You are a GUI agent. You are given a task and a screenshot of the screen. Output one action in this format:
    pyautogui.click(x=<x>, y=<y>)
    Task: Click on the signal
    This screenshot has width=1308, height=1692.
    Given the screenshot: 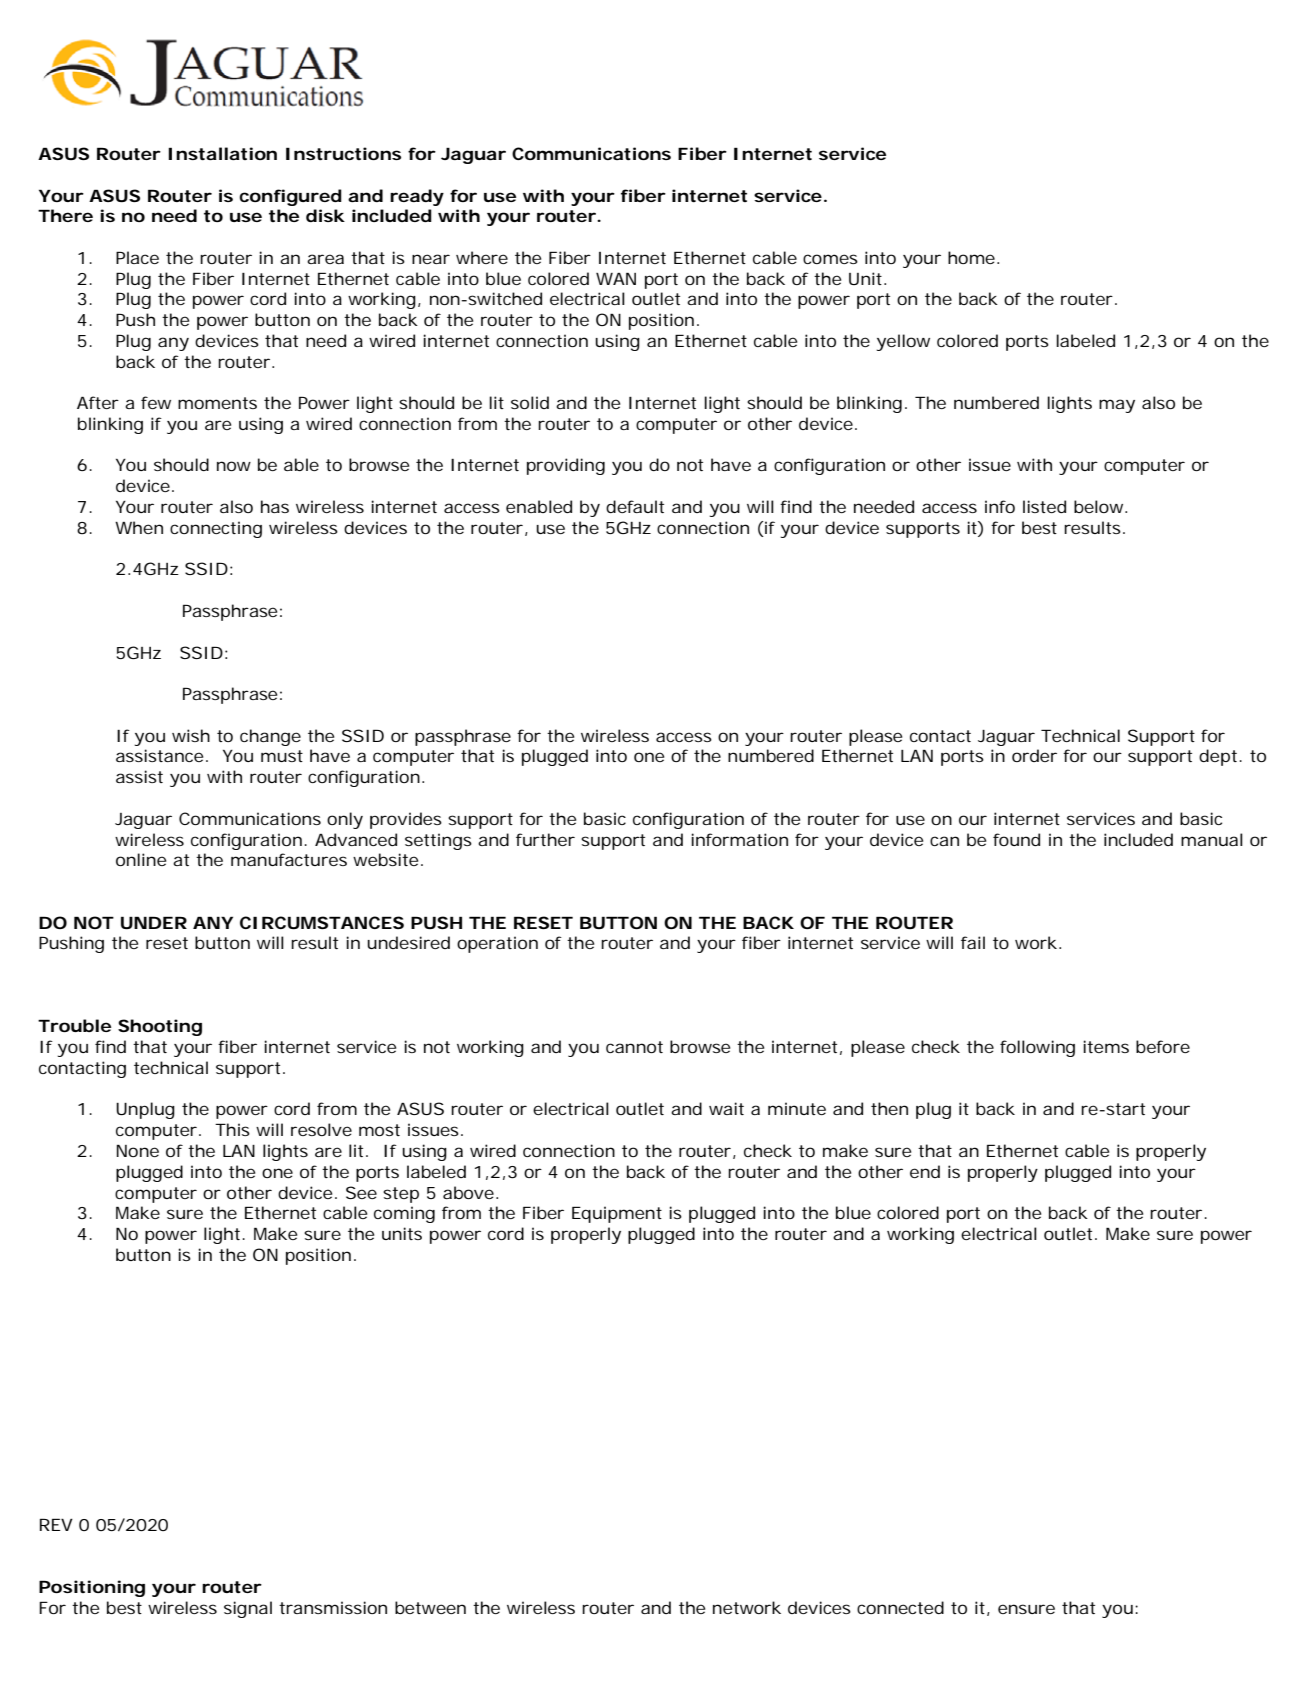 What is the action you would take?
    pyautogui.click(x=248, y=1609)
